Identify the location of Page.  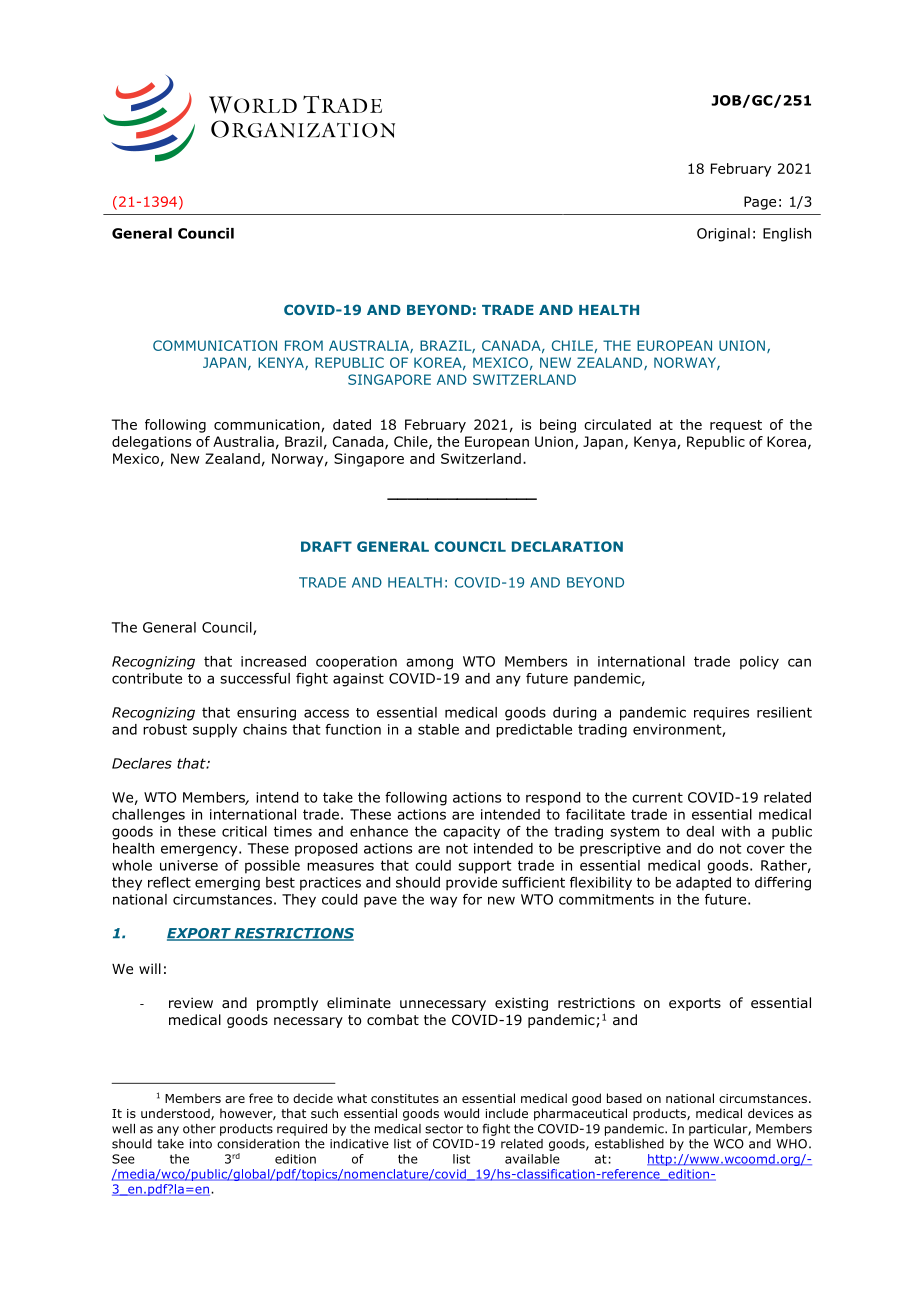
(760, 203).
